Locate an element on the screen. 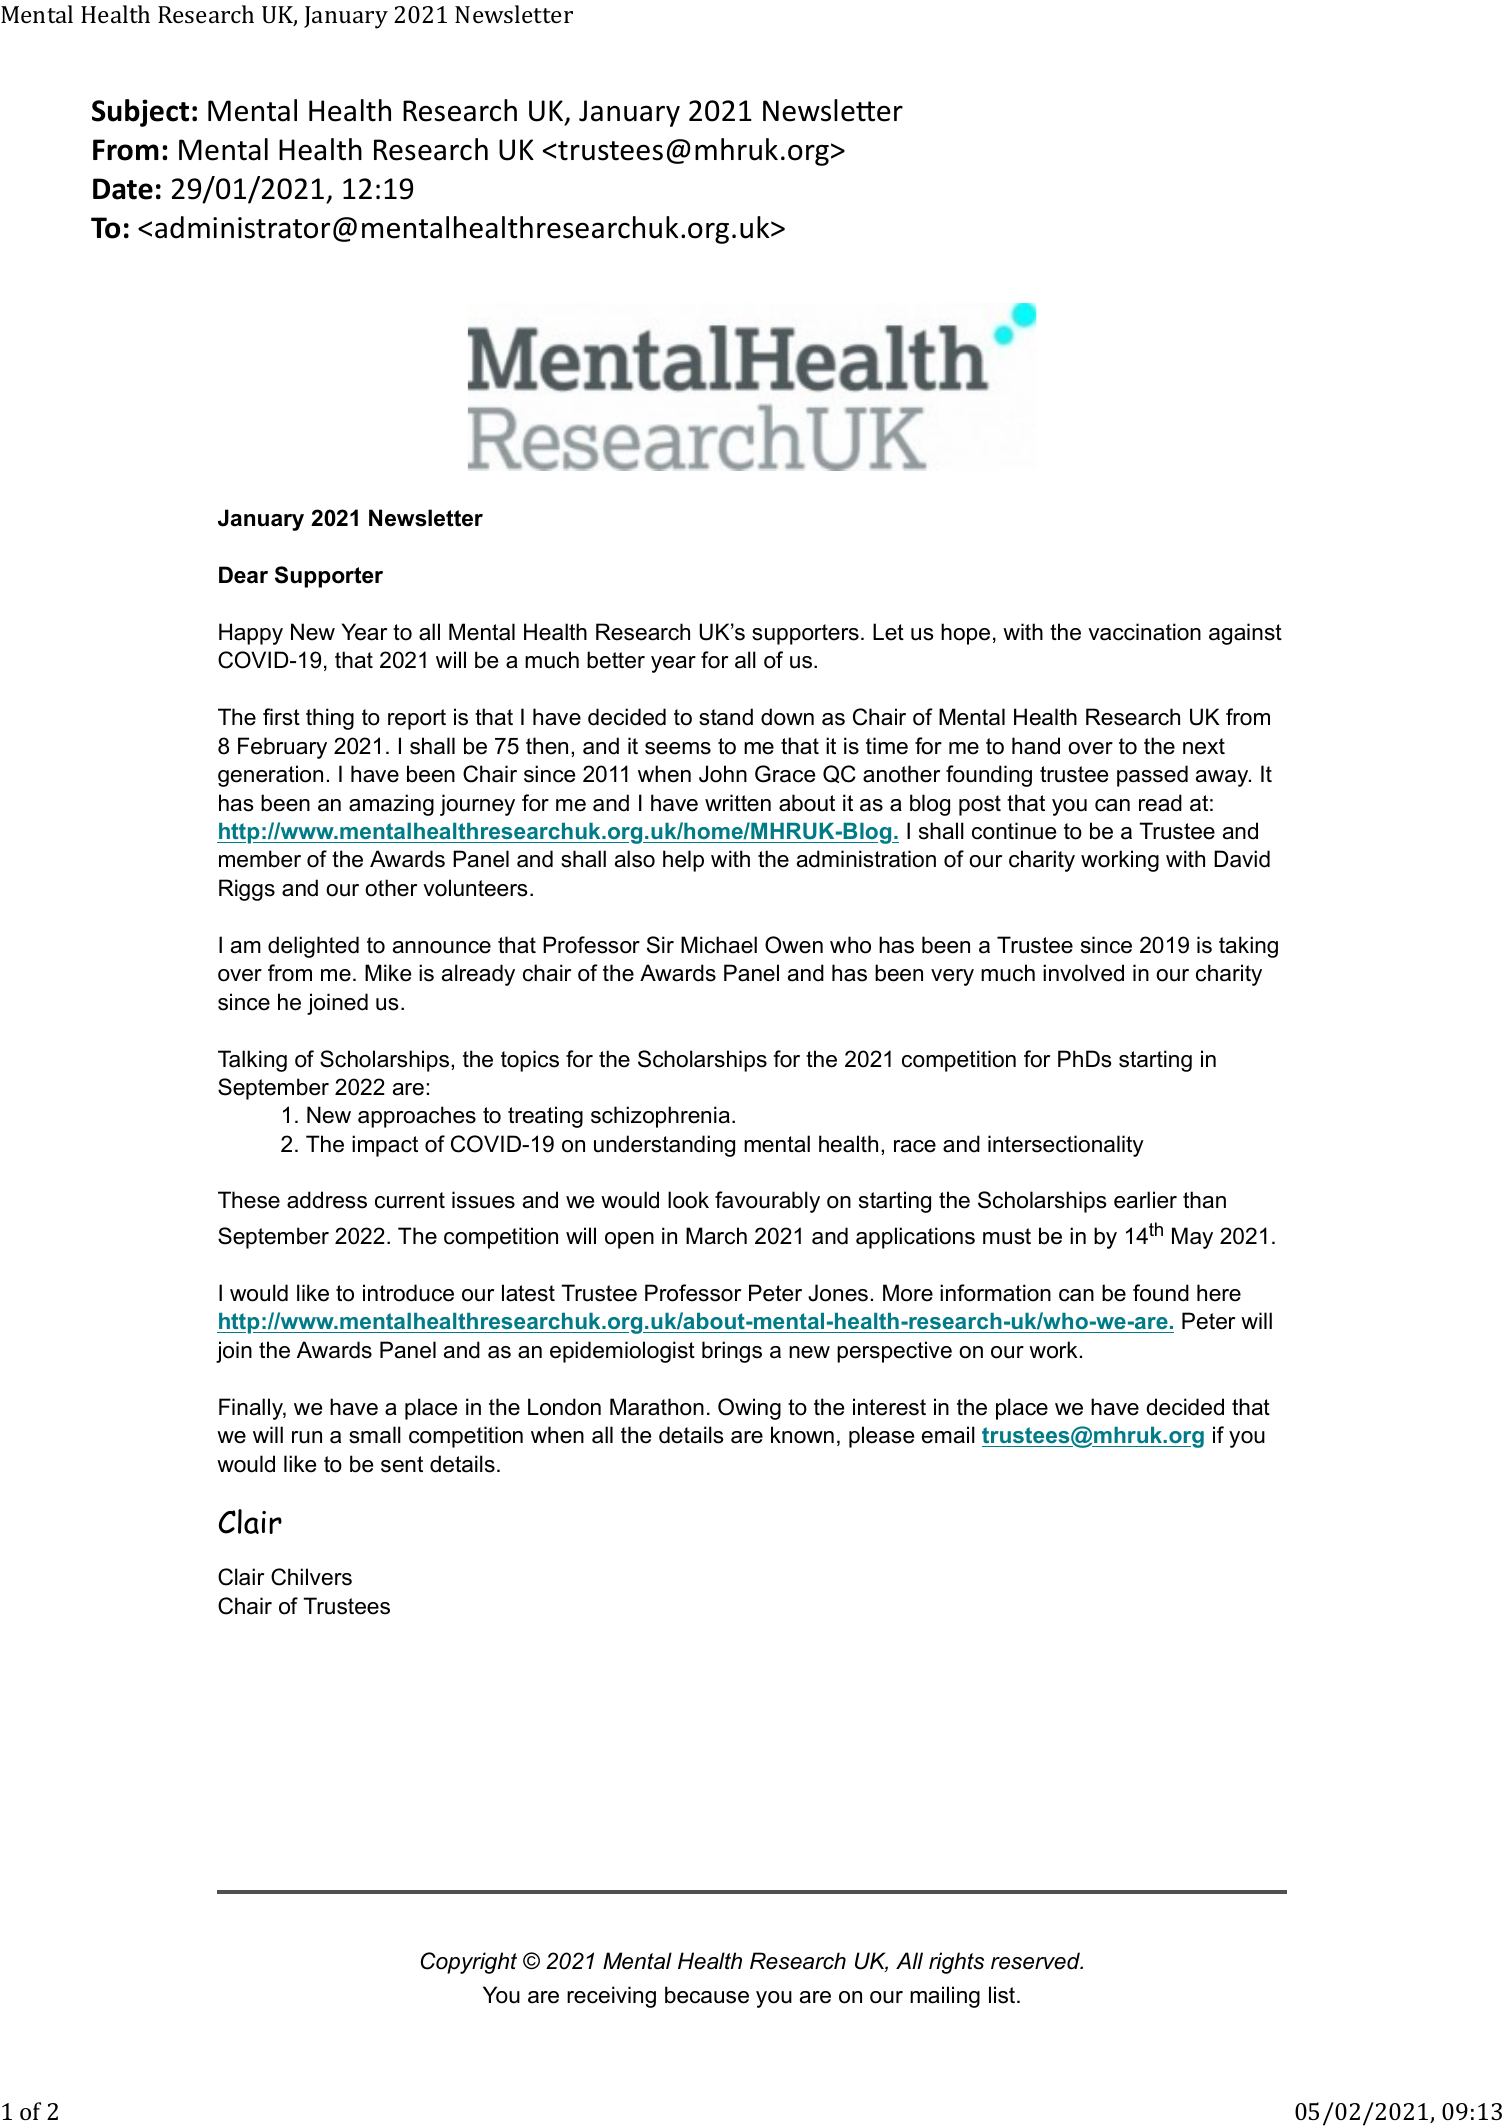 Image resolution: width=1505 pixels, height=2128 pixels. involved is located at coordinates (1083, 973).
